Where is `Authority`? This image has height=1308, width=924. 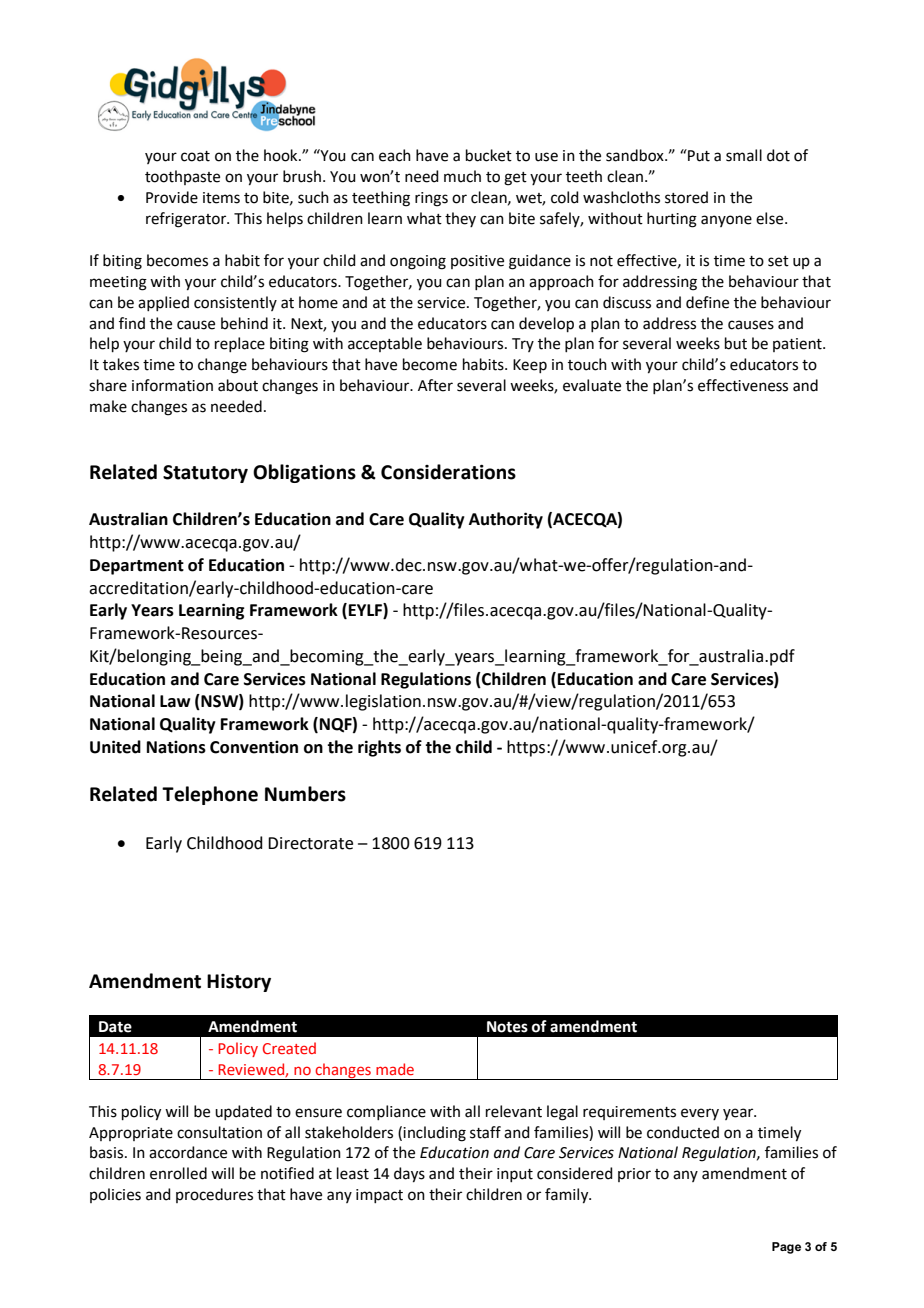 Authority is located at coordinates (506, 520).
